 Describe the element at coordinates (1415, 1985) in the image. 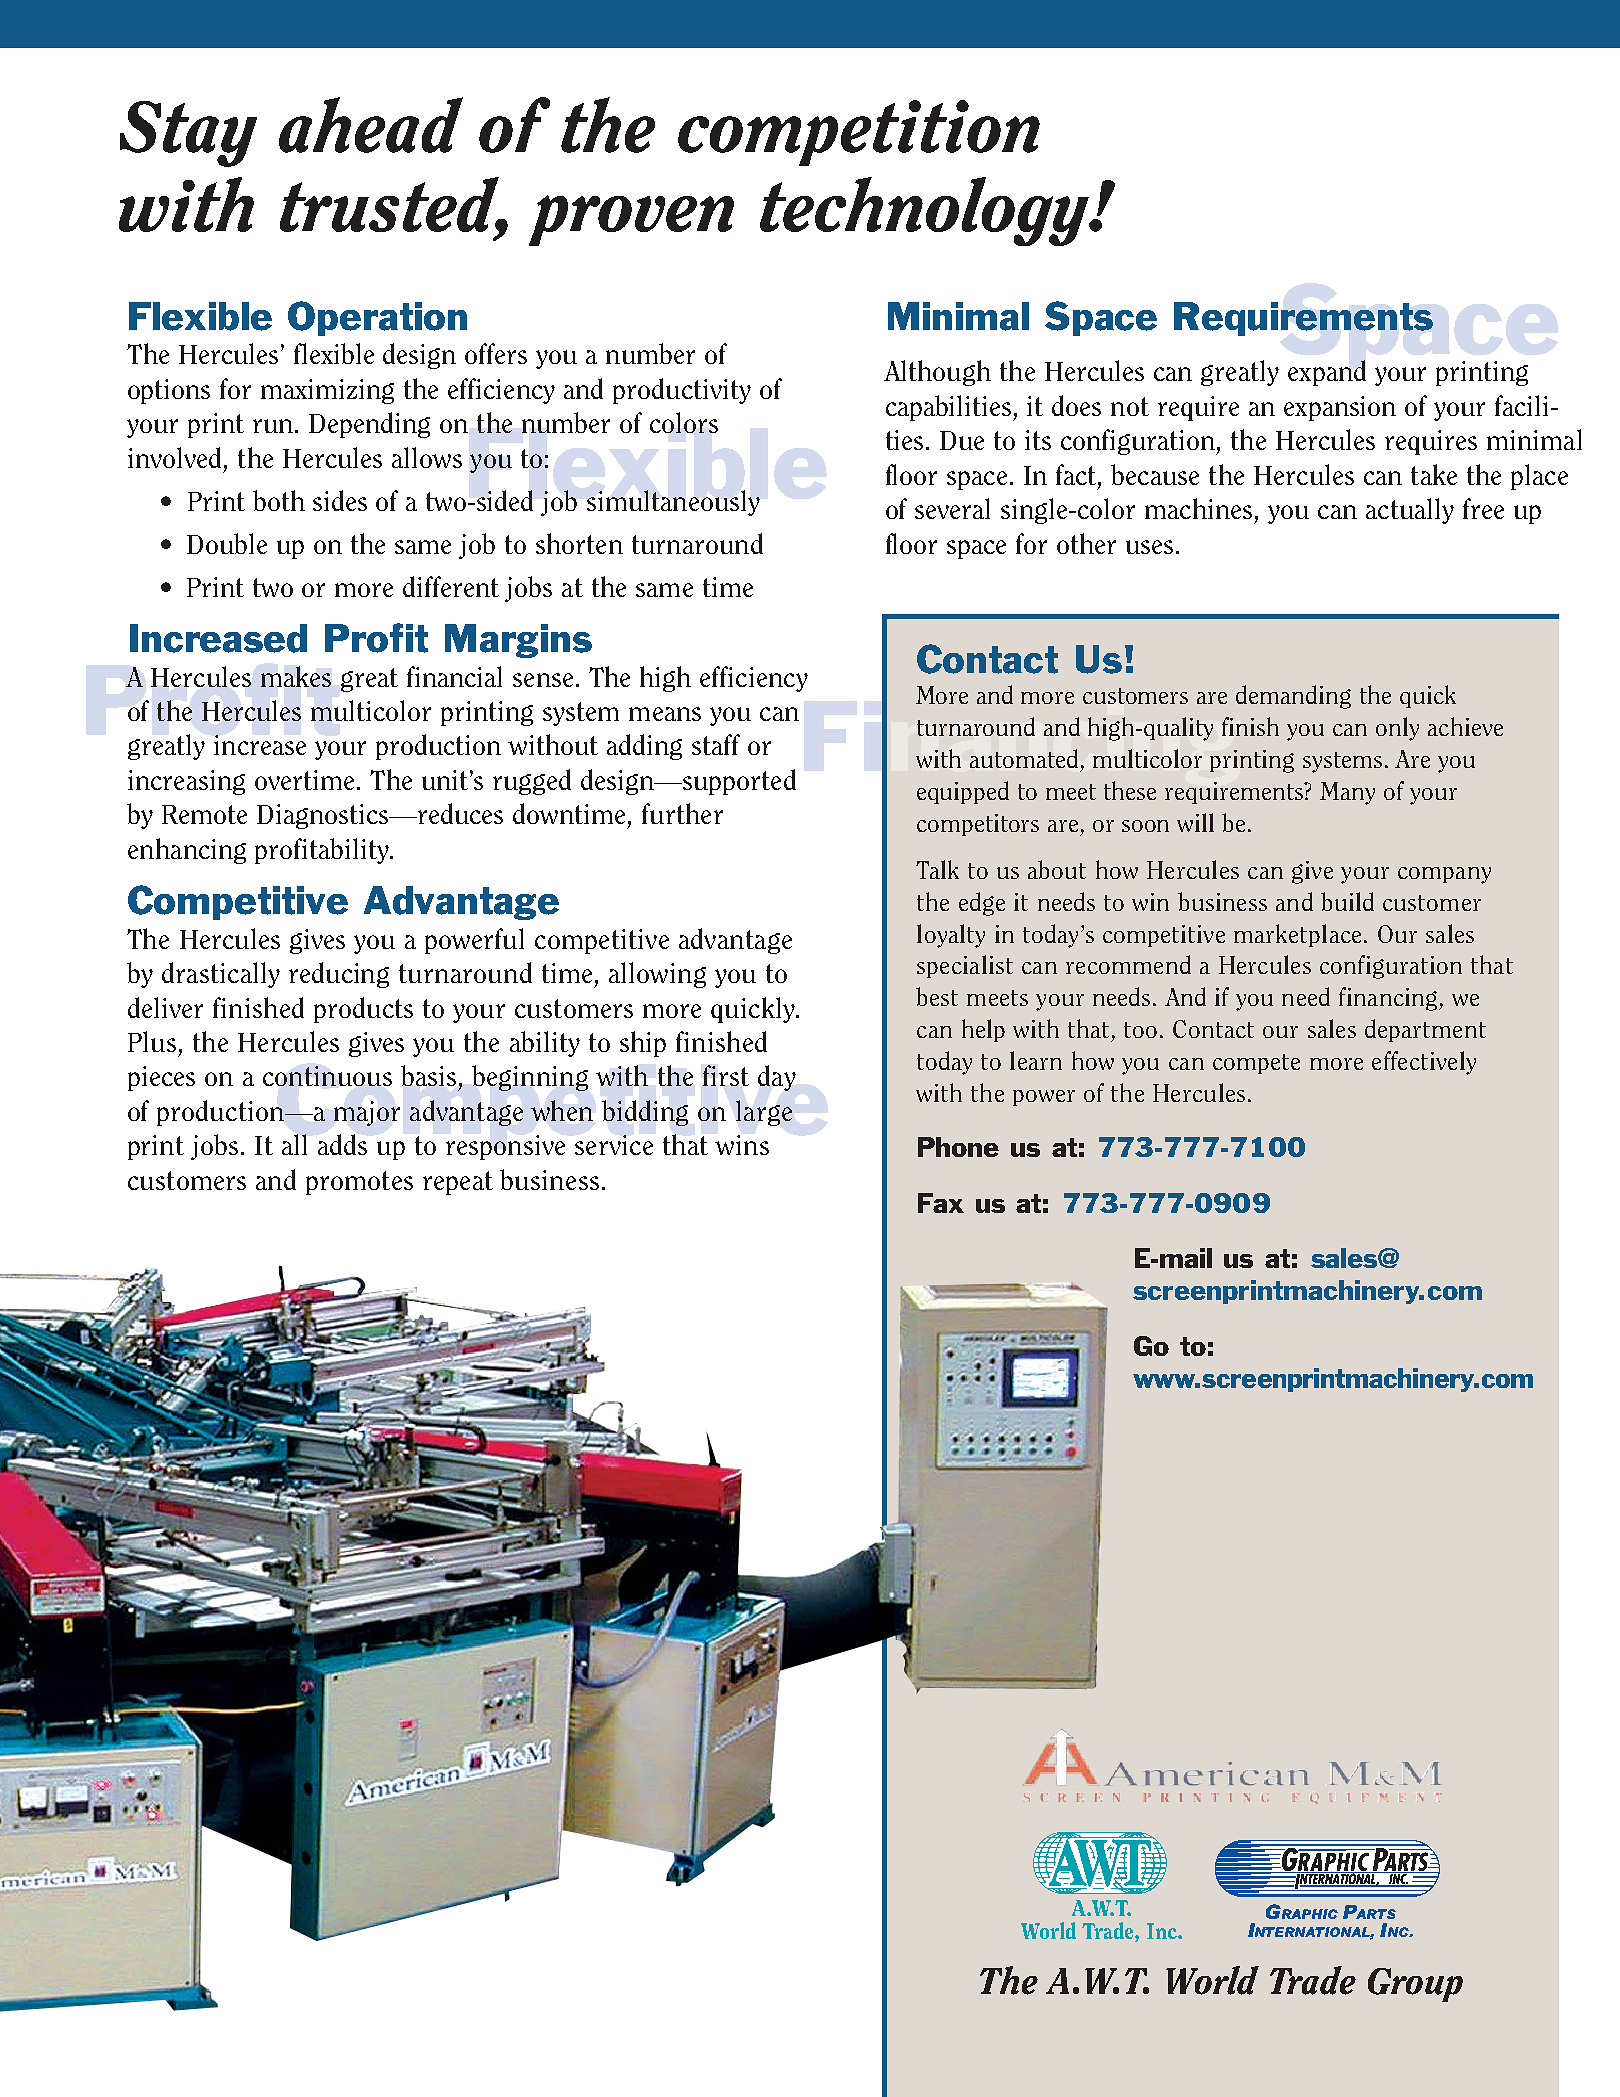

I see `Group` at that location.
